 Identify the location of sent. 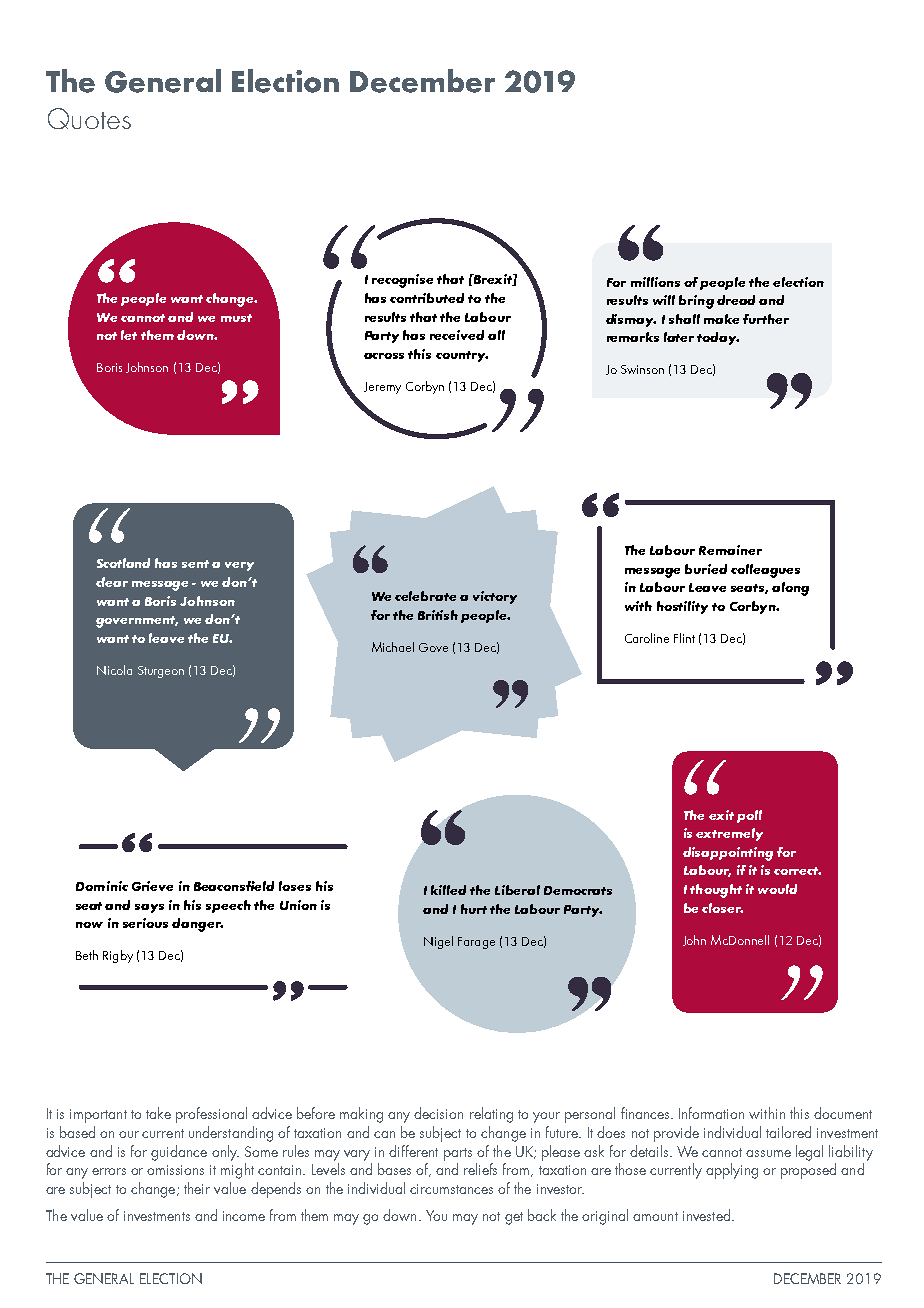
(195, 564).
